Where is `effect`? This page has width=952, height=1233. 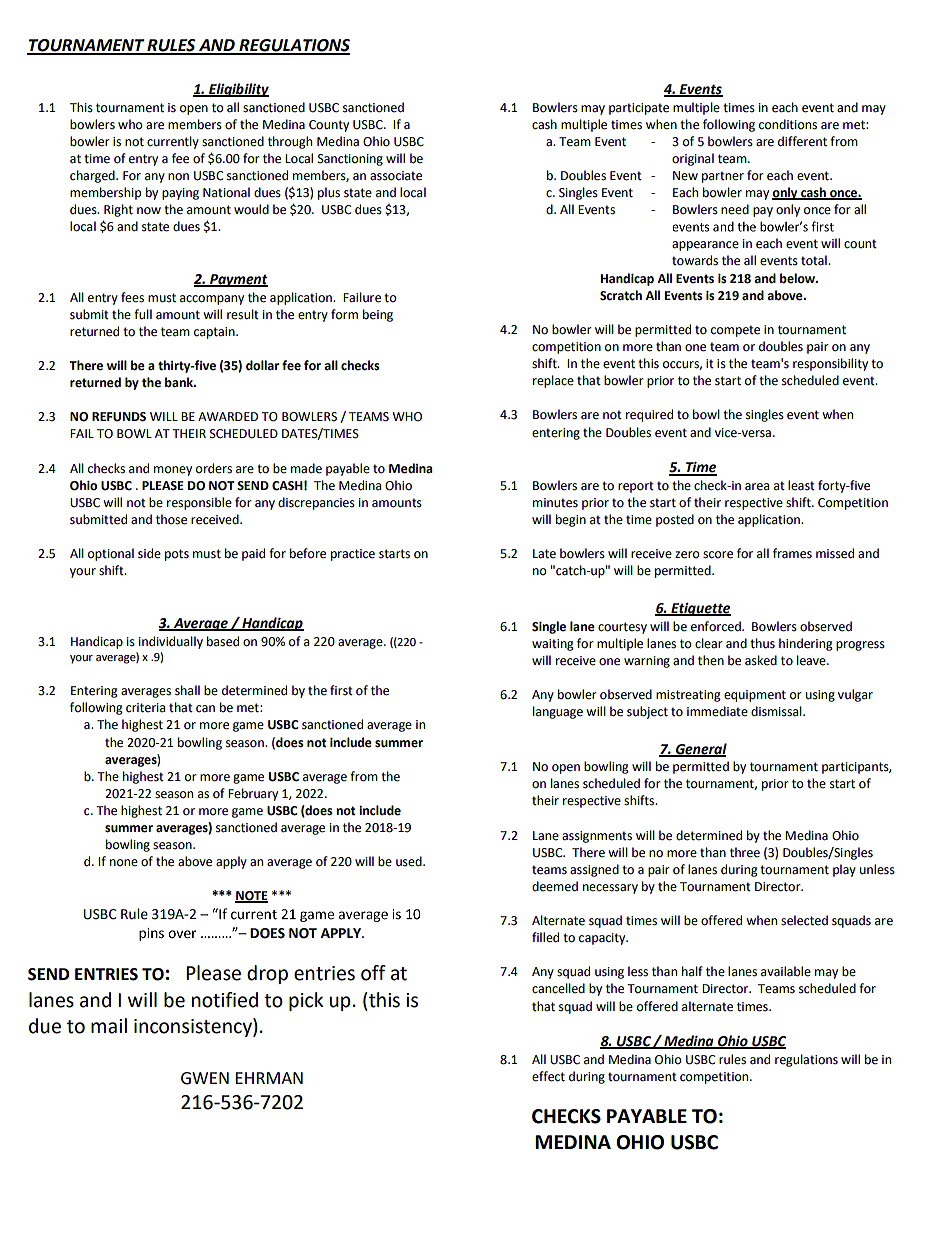 effect is located at coordinates (548, 1076).
